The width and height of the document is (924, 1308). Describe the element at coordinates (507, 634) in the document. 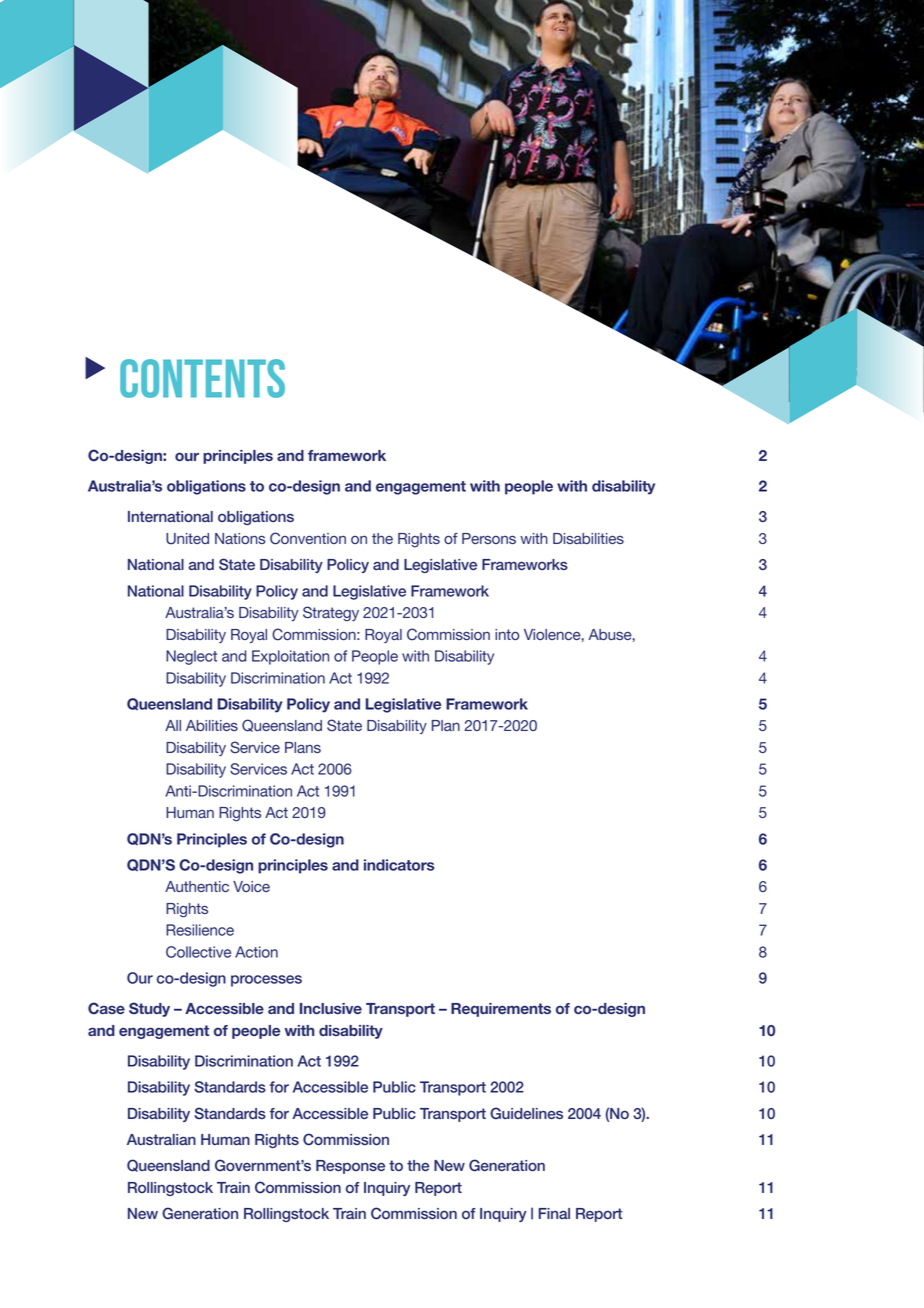

I see `into` at that location.
